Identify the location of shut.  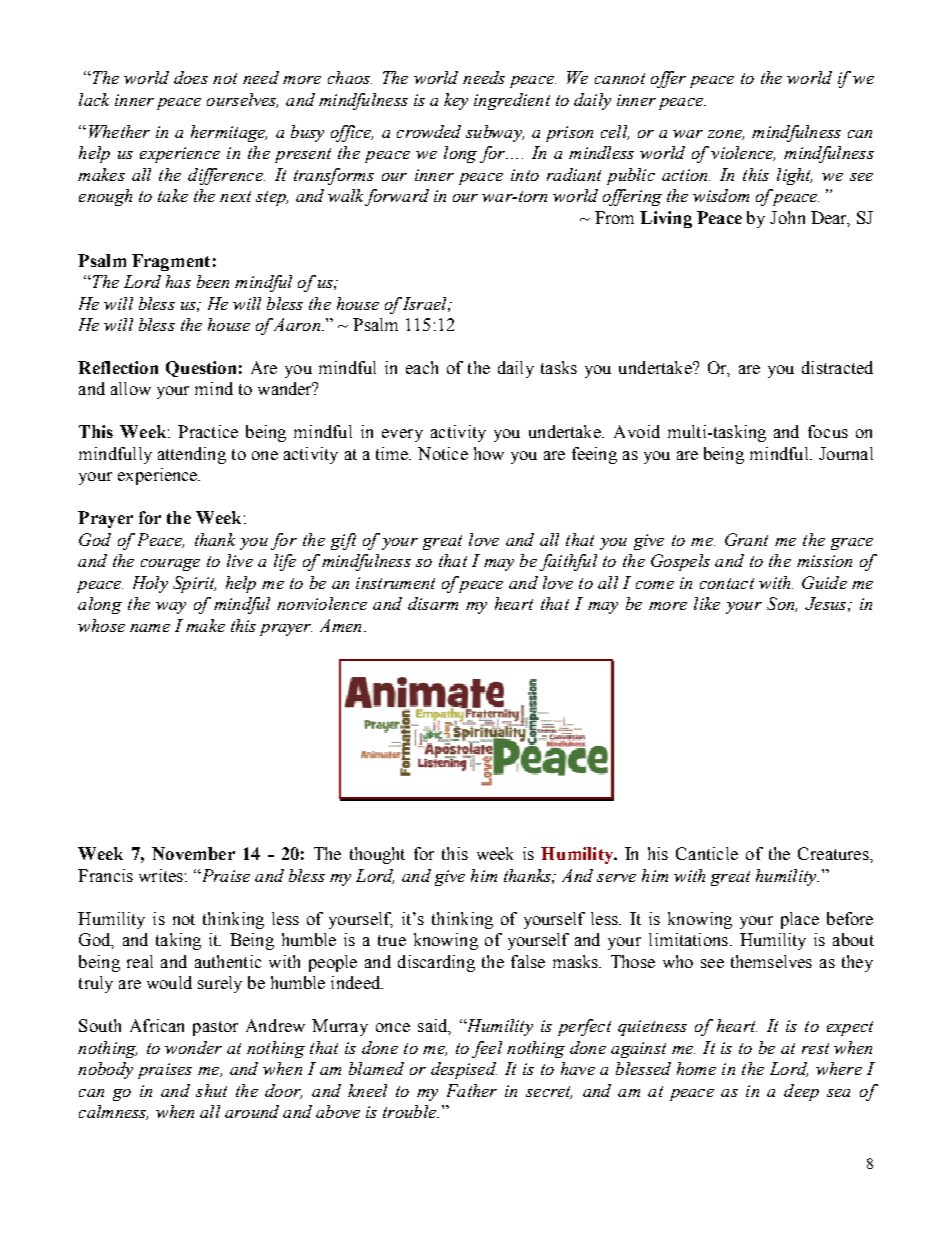
(211, 1090).
